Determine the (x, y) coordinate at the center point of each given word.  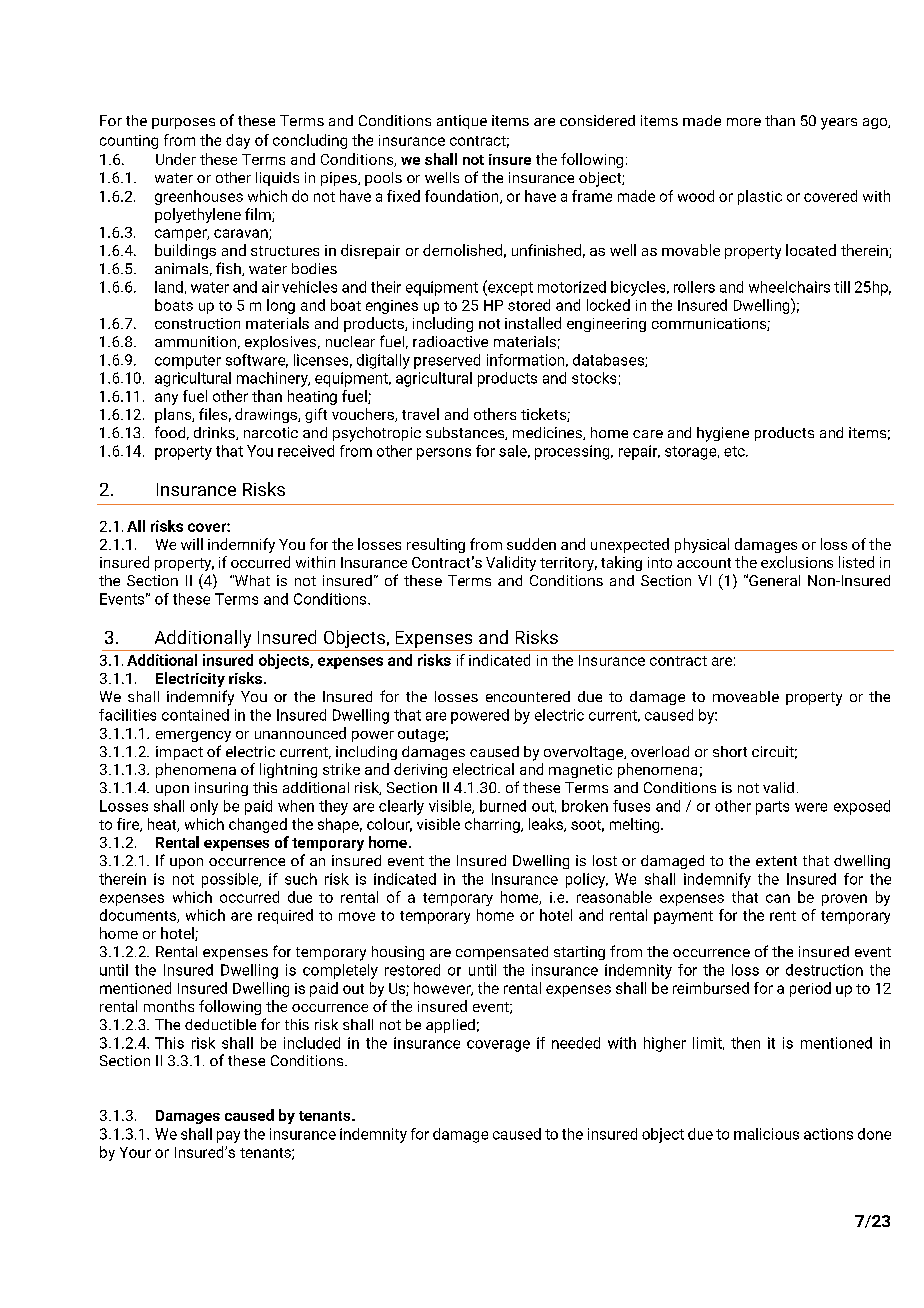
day (238, 141)
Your (135, 1152)
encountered (528, 696)
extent (776, 861)
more (744, 122)
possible (231, 880)
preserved (447, 361)
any (166, 399)
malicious (766, 1134)
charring (493, 825)
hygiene (723, 434)
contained (195, 715)
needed (576, 1043)
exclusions (797, 562)
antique (462, 122)
